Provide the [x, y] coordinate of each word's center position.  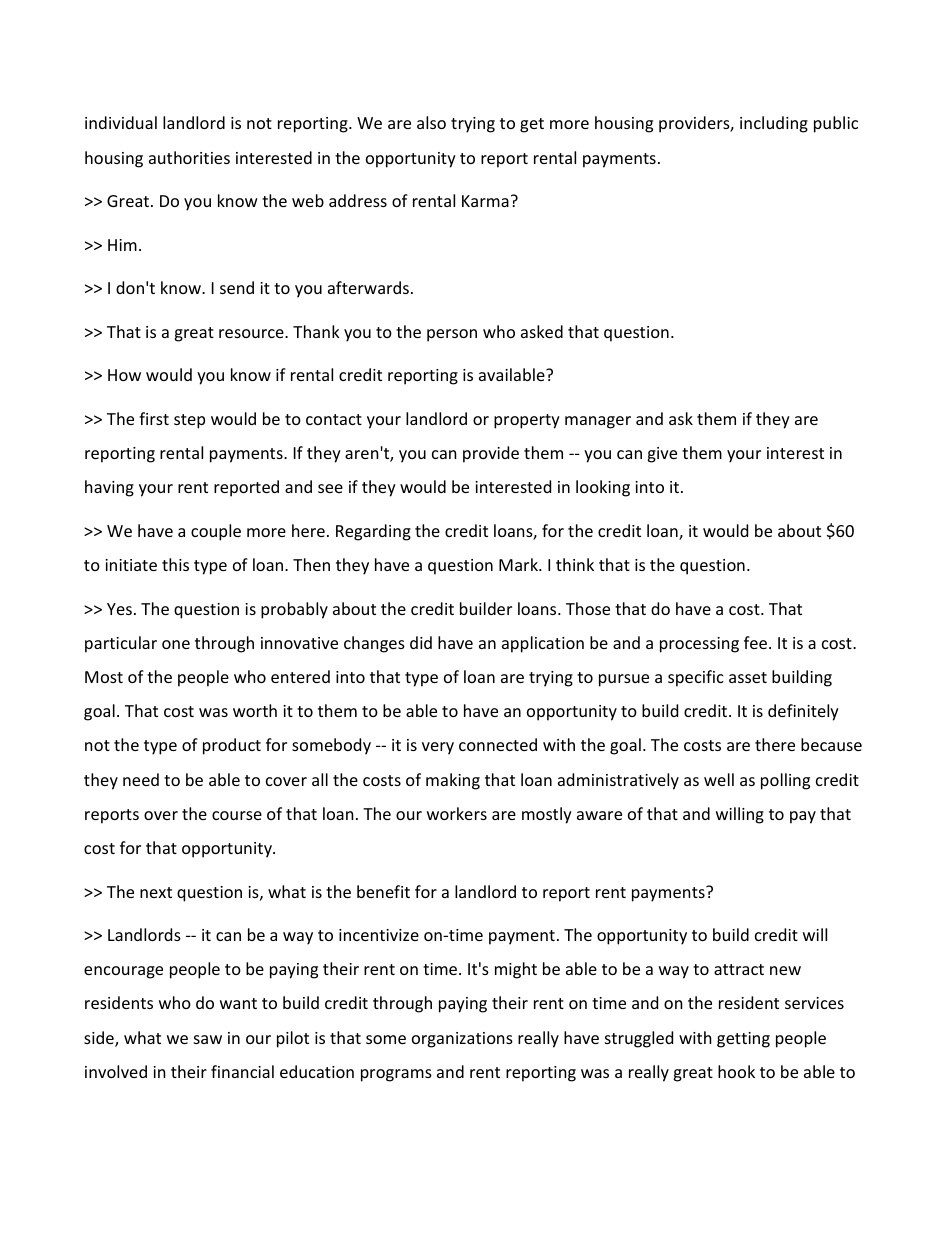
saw [208, 1039]
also [431, 122]
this [175, 564]
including [774, 124]
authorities [189, 157]
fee [755, 642]
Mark [519, 564]
